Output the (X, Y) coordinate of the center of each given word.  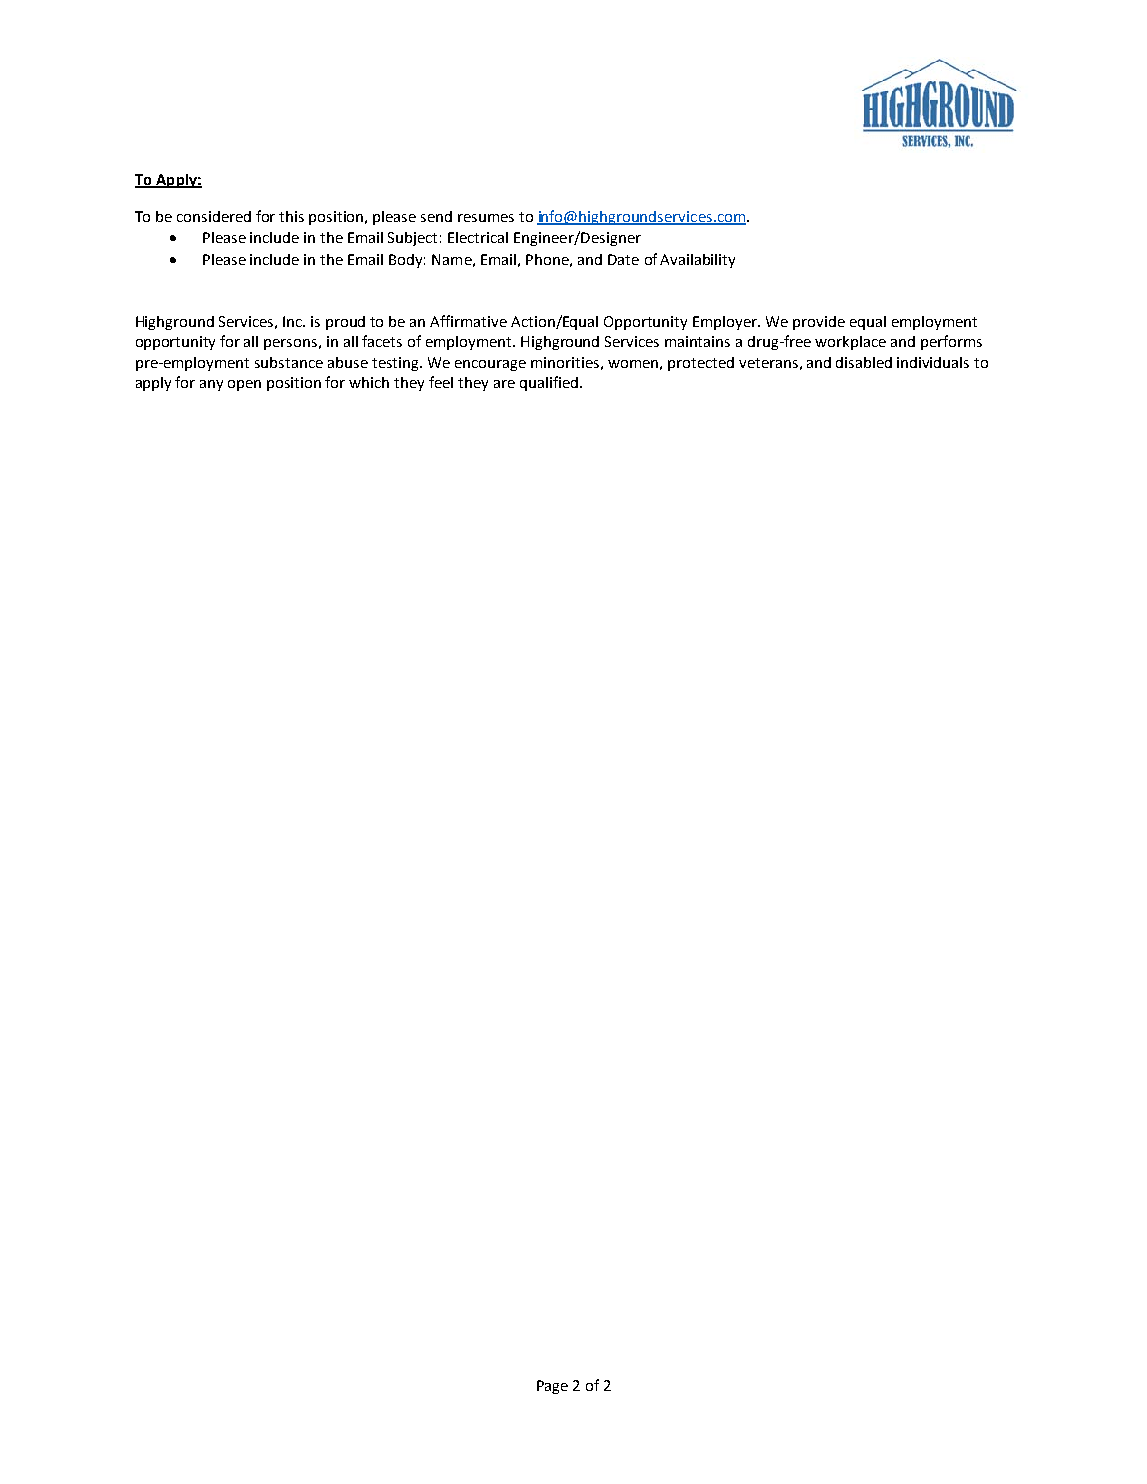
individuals (933, 362)
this (291, 216)
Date (623, 259)
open (244, 385)
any (211, 385)
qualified (549, 383)
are (504, 384)
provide (819, 323)
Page (552, 1387)
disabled (864, 362)
